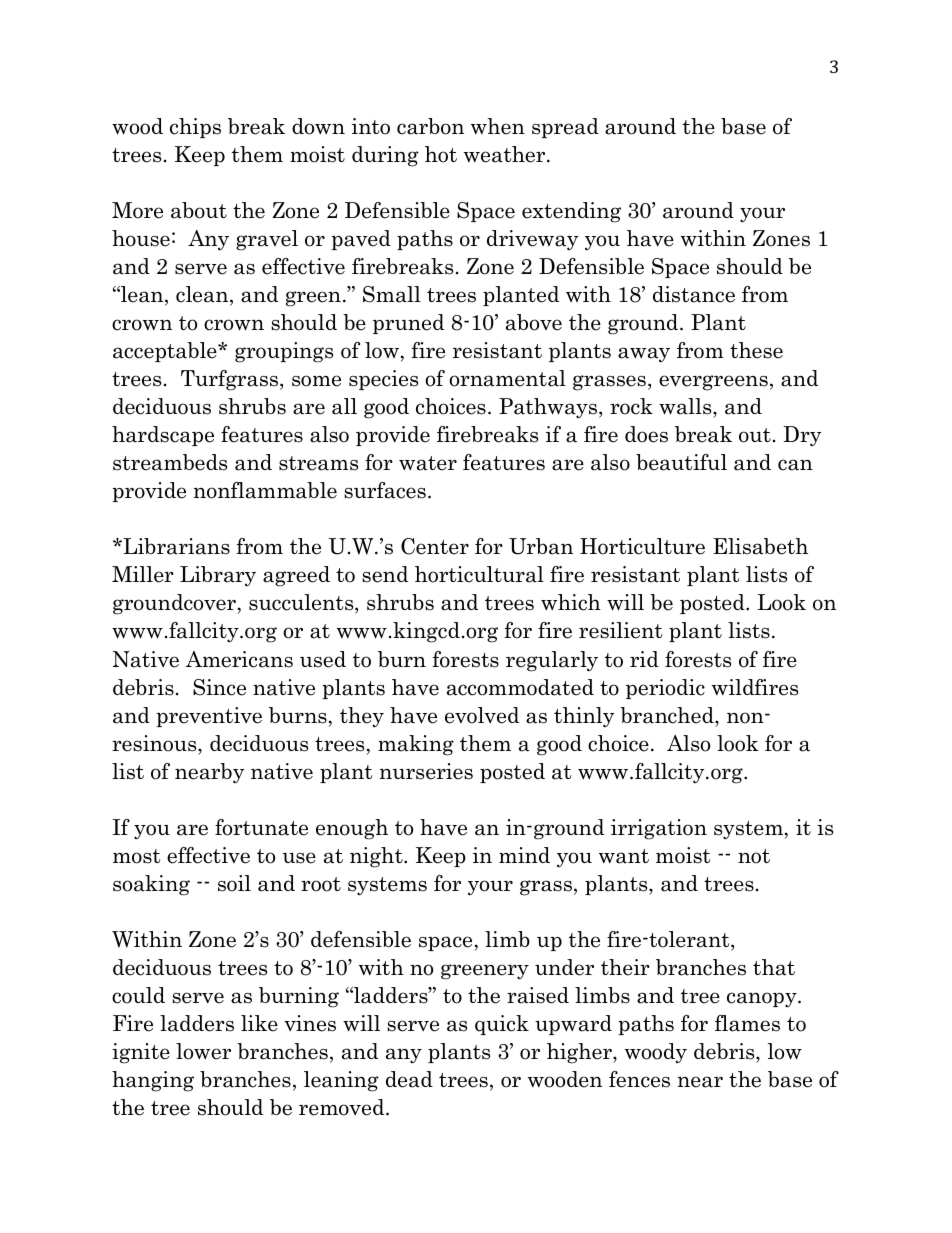 This screenshot has height=1233, width=952. I want to click on lower, so click(203, 1051).
